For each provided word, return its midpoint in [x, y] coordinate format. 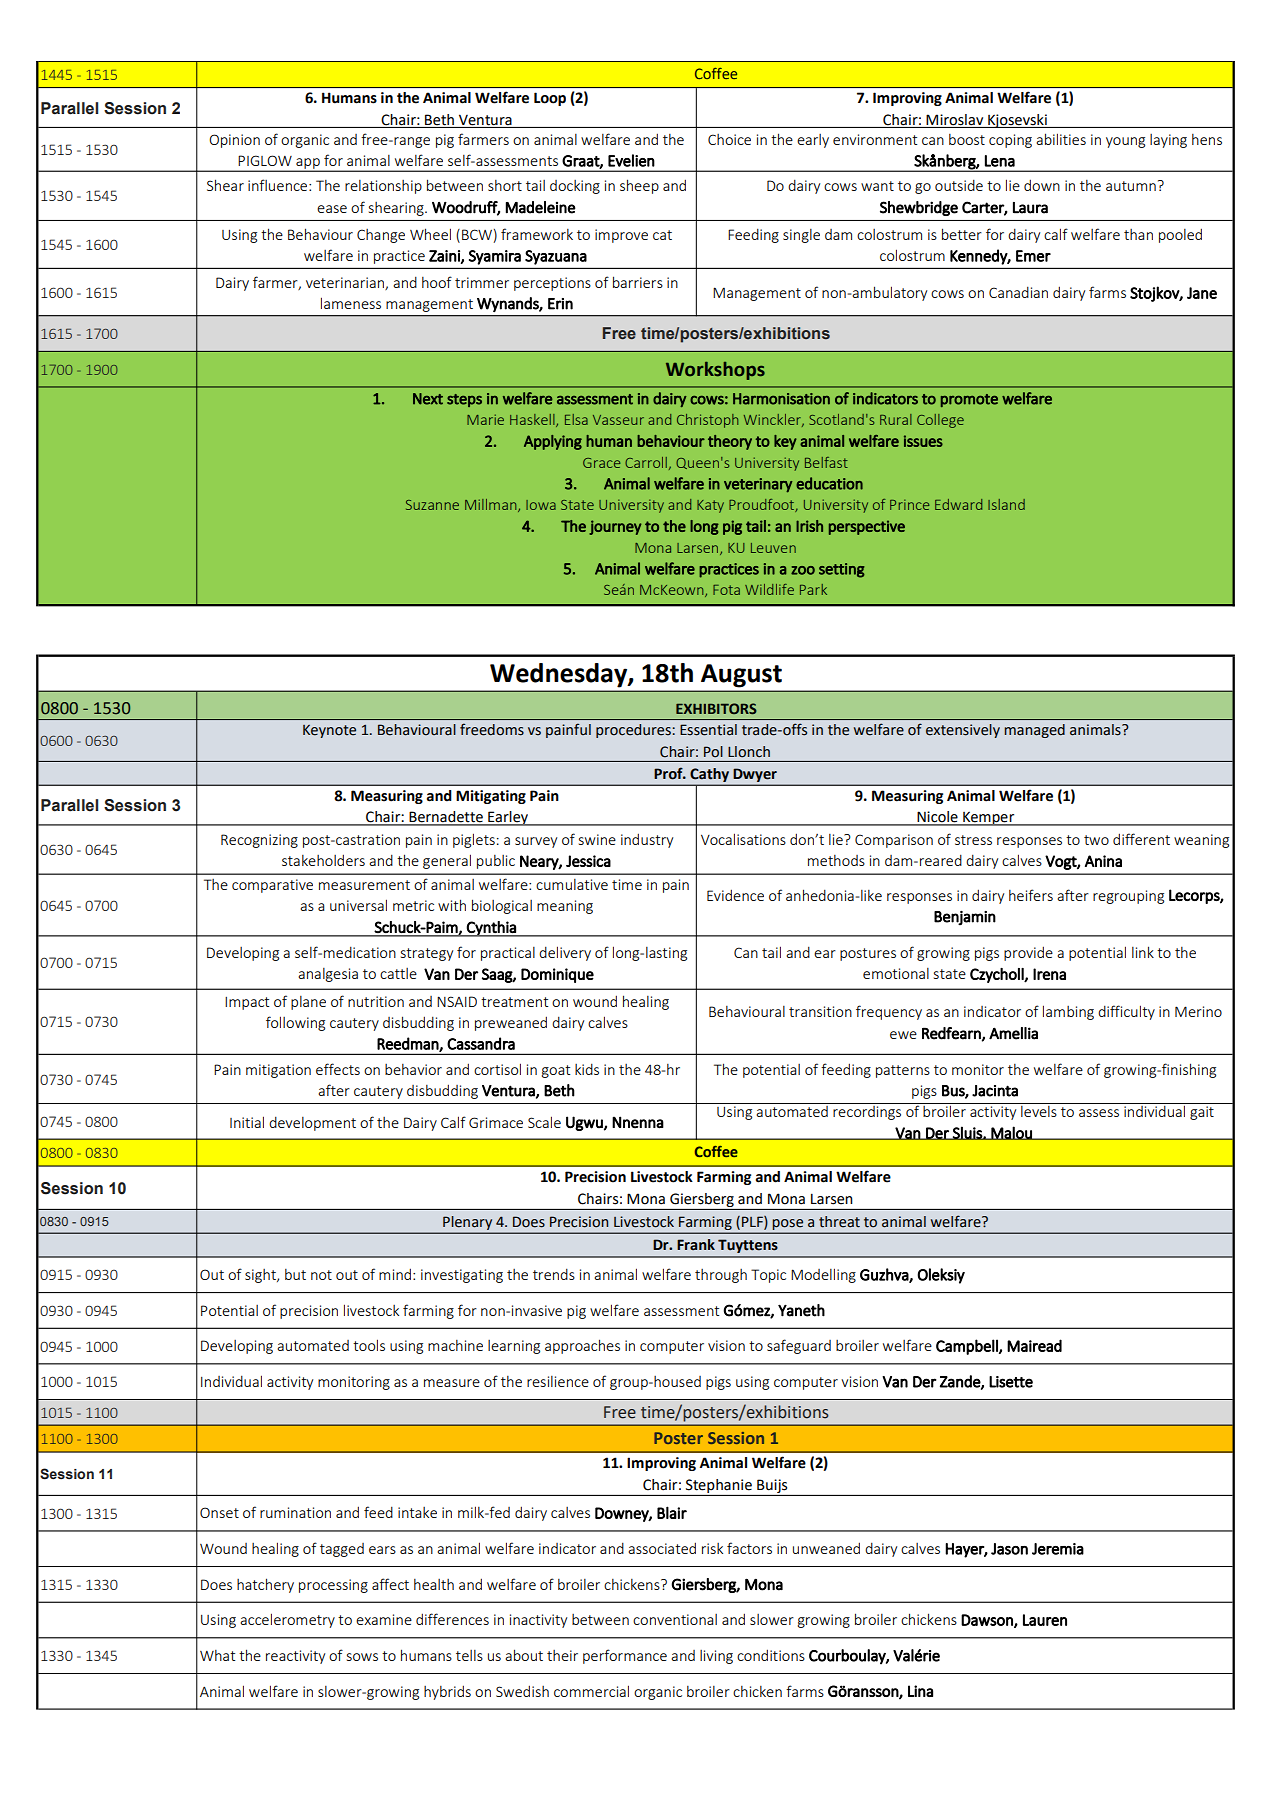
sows [362, 1657]
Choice [729, 139]
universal [358, 905]
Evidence [735, 895]
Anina [1103, 861]
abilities [1061, 139]
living [716, 1657]
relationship [383, 187]
